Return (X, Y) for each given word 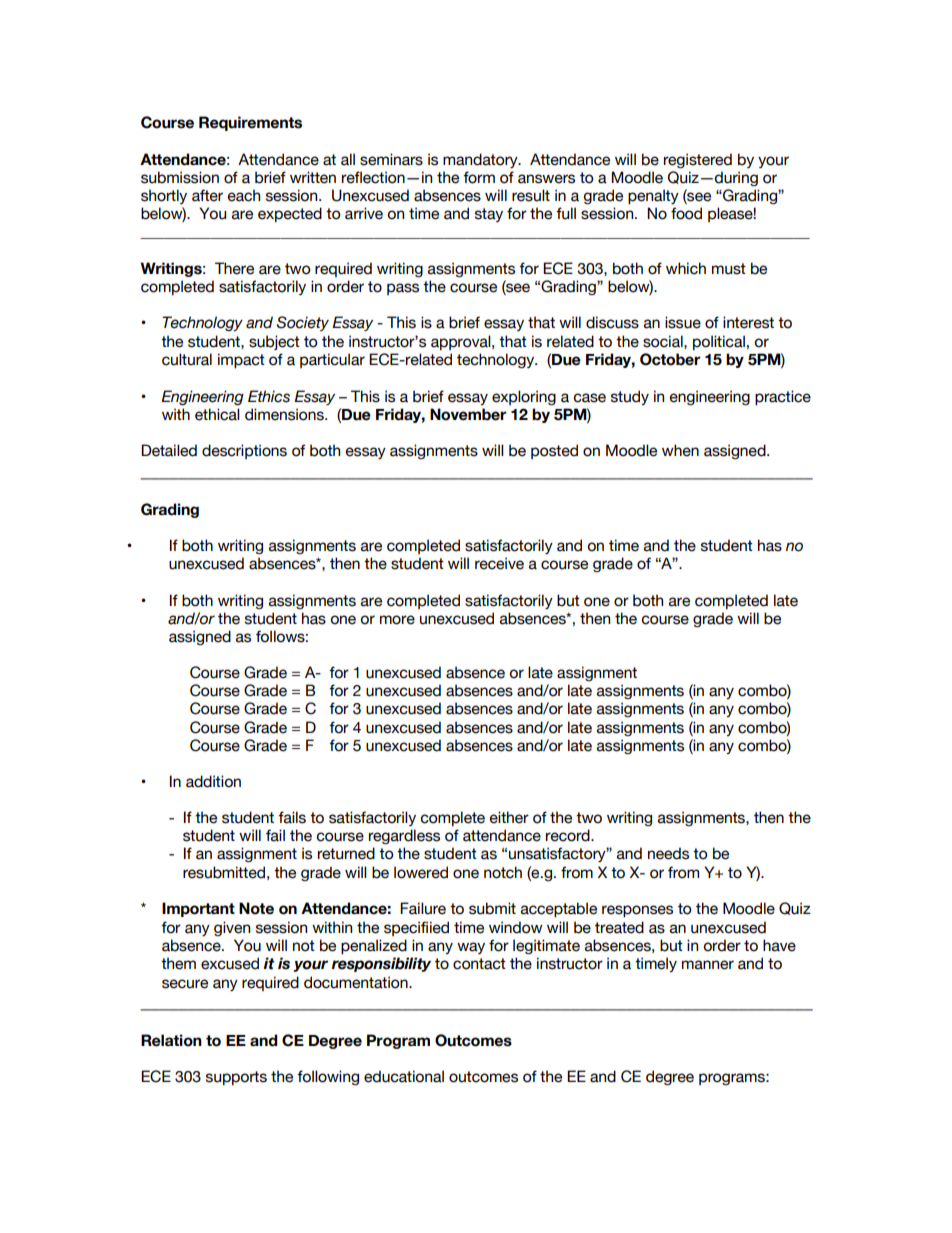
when (680, 450)
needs (668, 853)
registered (698, 160)
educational (404, 1076)
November (468, 414)
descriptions (244, 451)
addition (213, 781)
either (509, 817)
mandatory (481, 160)
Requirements (250, 123)
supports (236, 1078)
